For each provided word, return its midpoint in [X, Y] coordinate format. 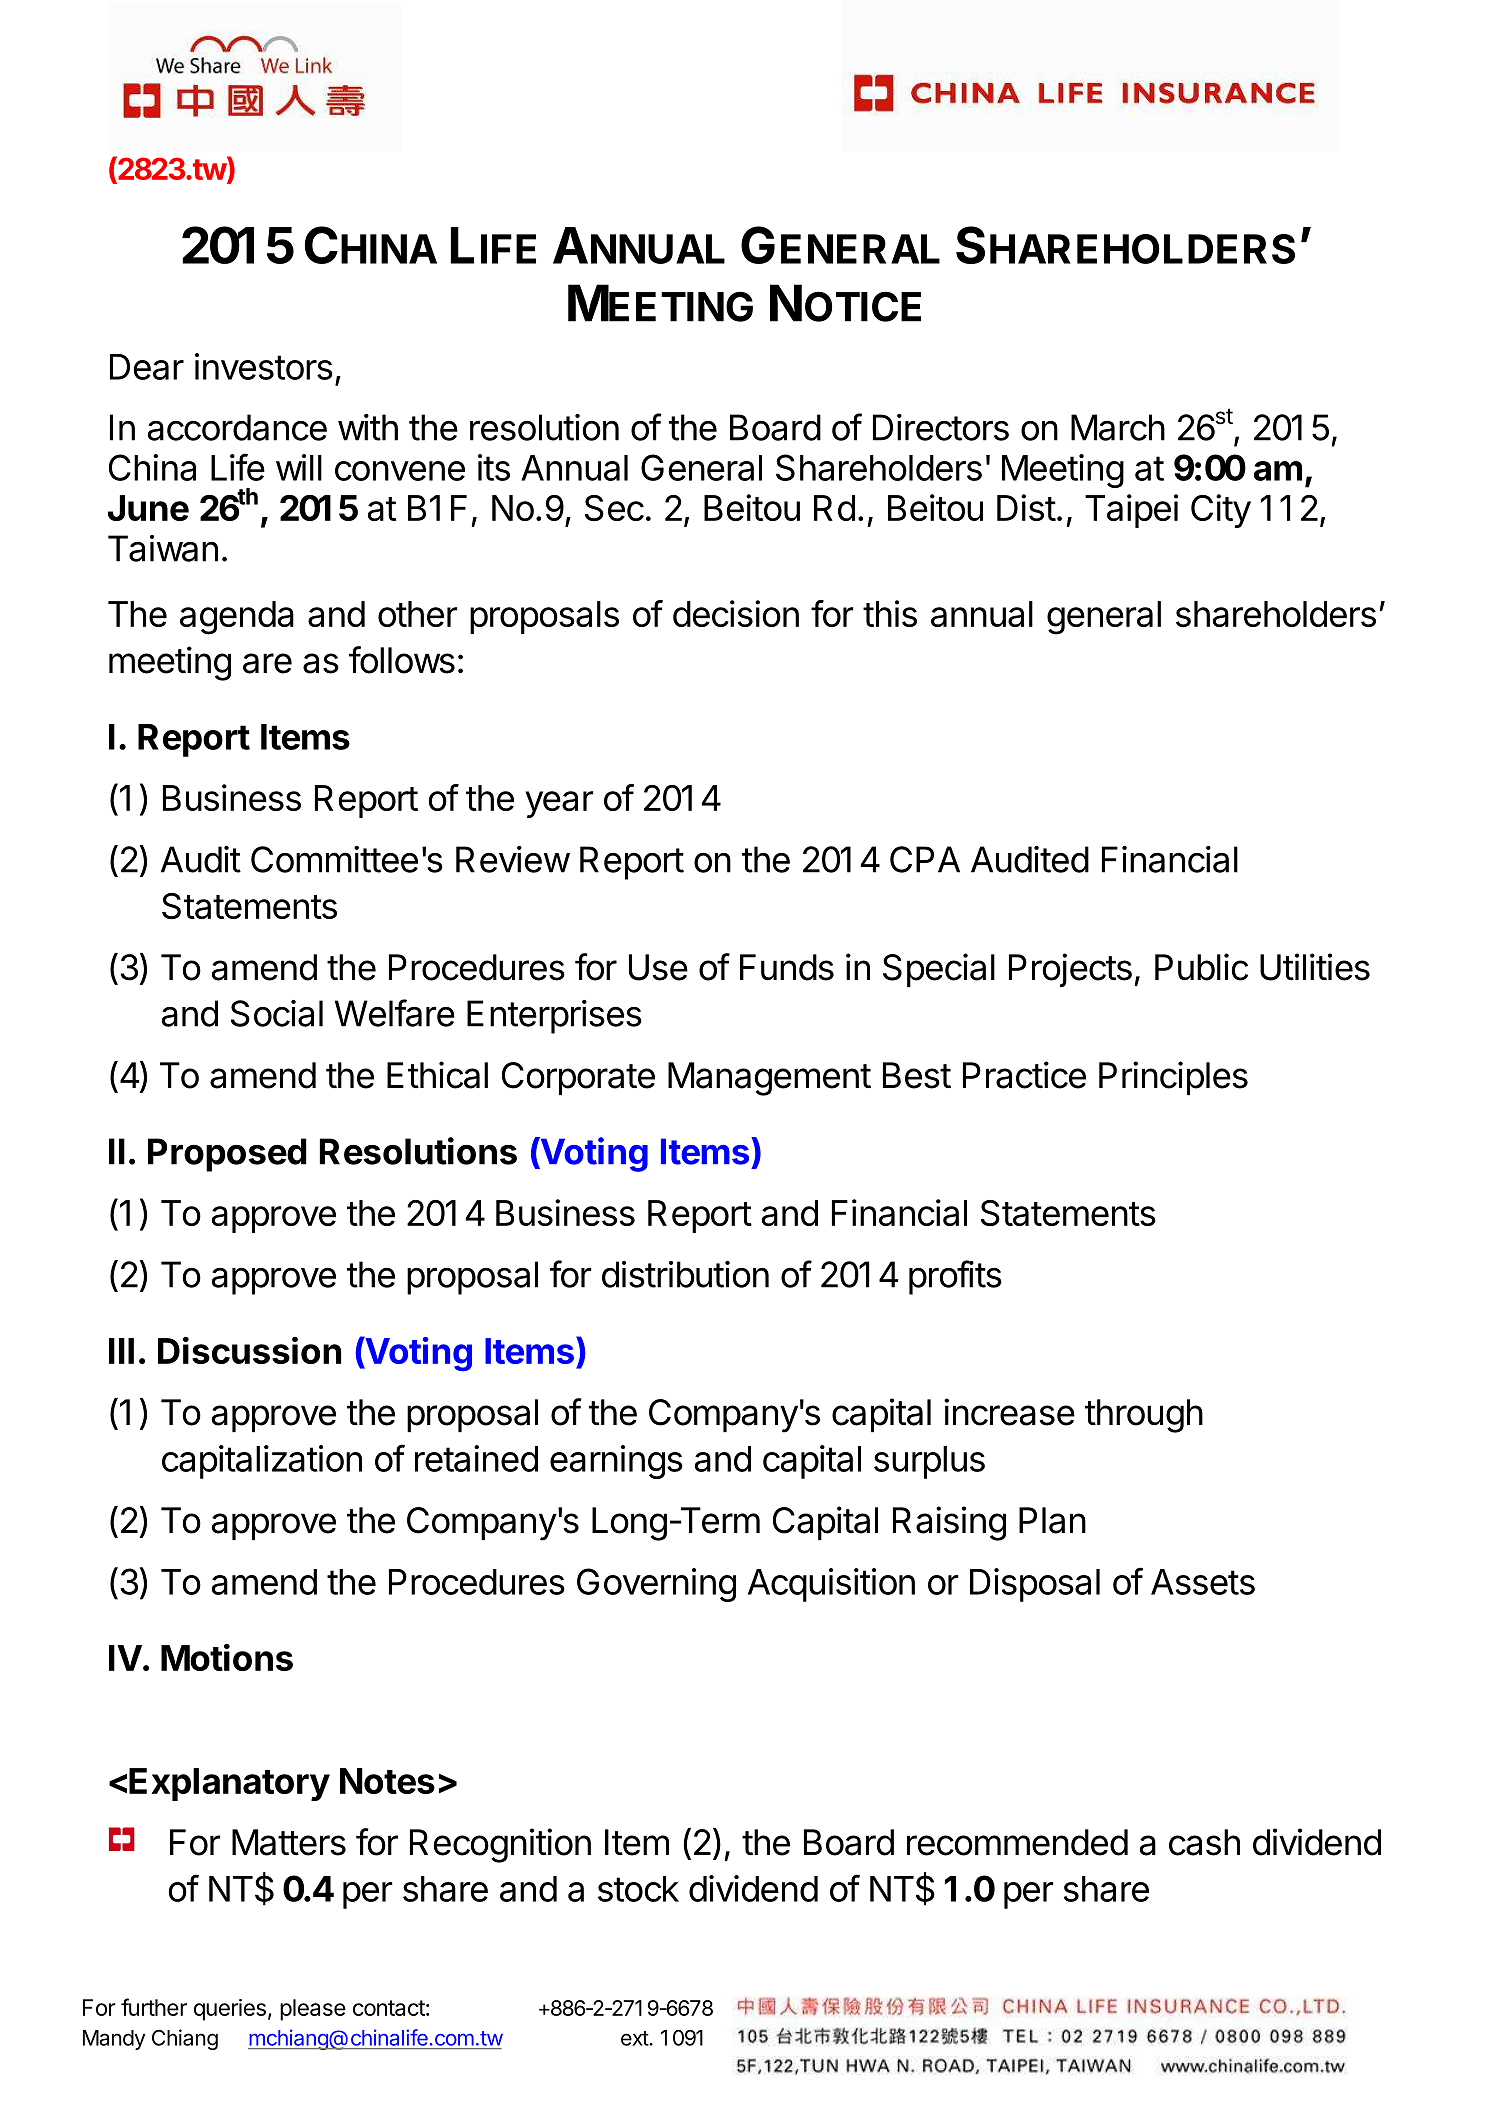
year [559, 804]
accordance [237, 427]
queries [230, 2010]
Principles [1173, 1078]
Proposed [227, 1155]
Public [1201, 967]
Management [769, 1079]
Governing [656, 1585]
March [1118, 427]
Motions [227, 1657]
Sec [614, 508]
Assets [1203, 1582]
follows [402, 660]
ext [635, 2038]
